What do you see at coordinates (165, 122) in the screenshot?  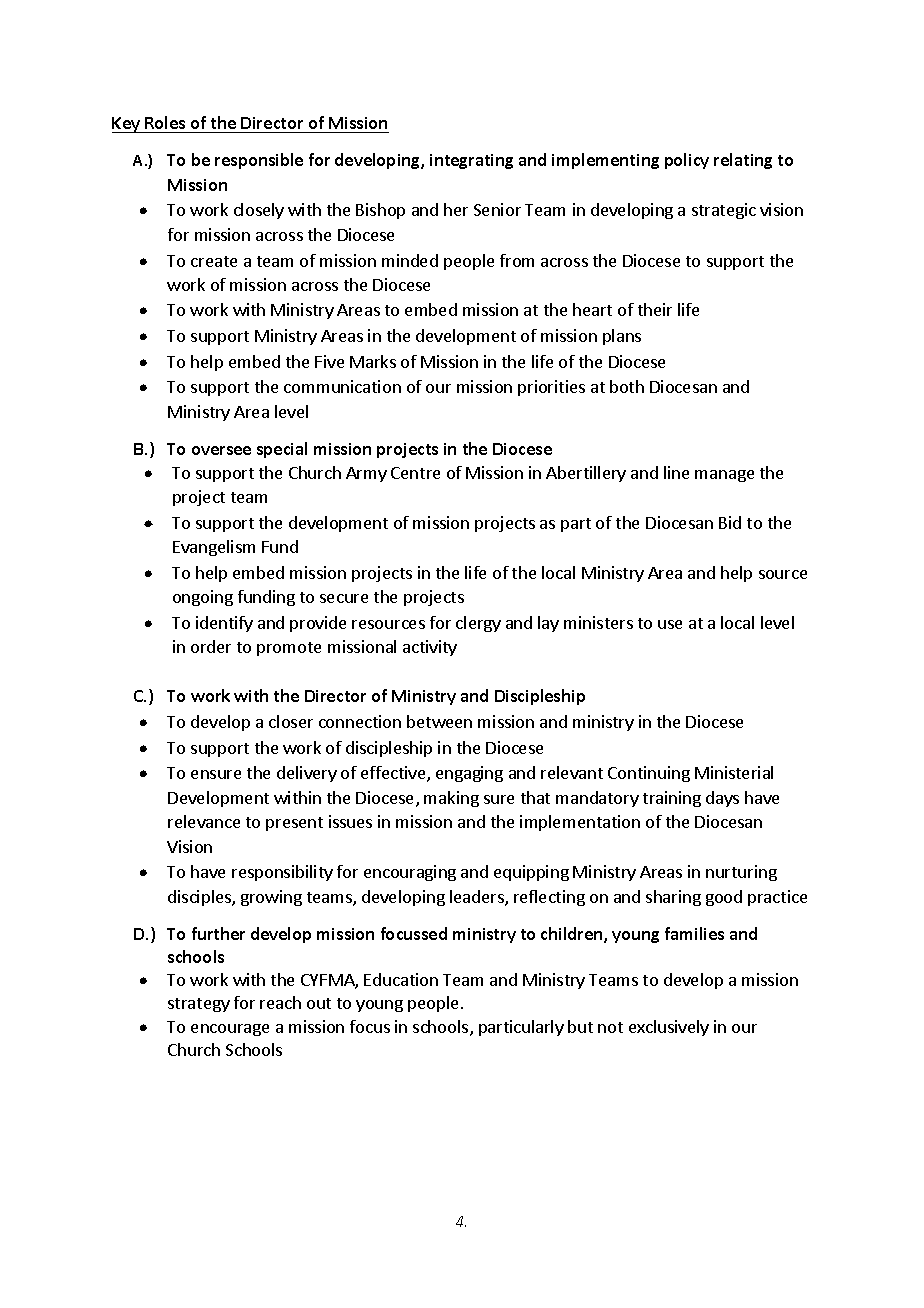 I see `Roles` at bounding box center [165, 122].
